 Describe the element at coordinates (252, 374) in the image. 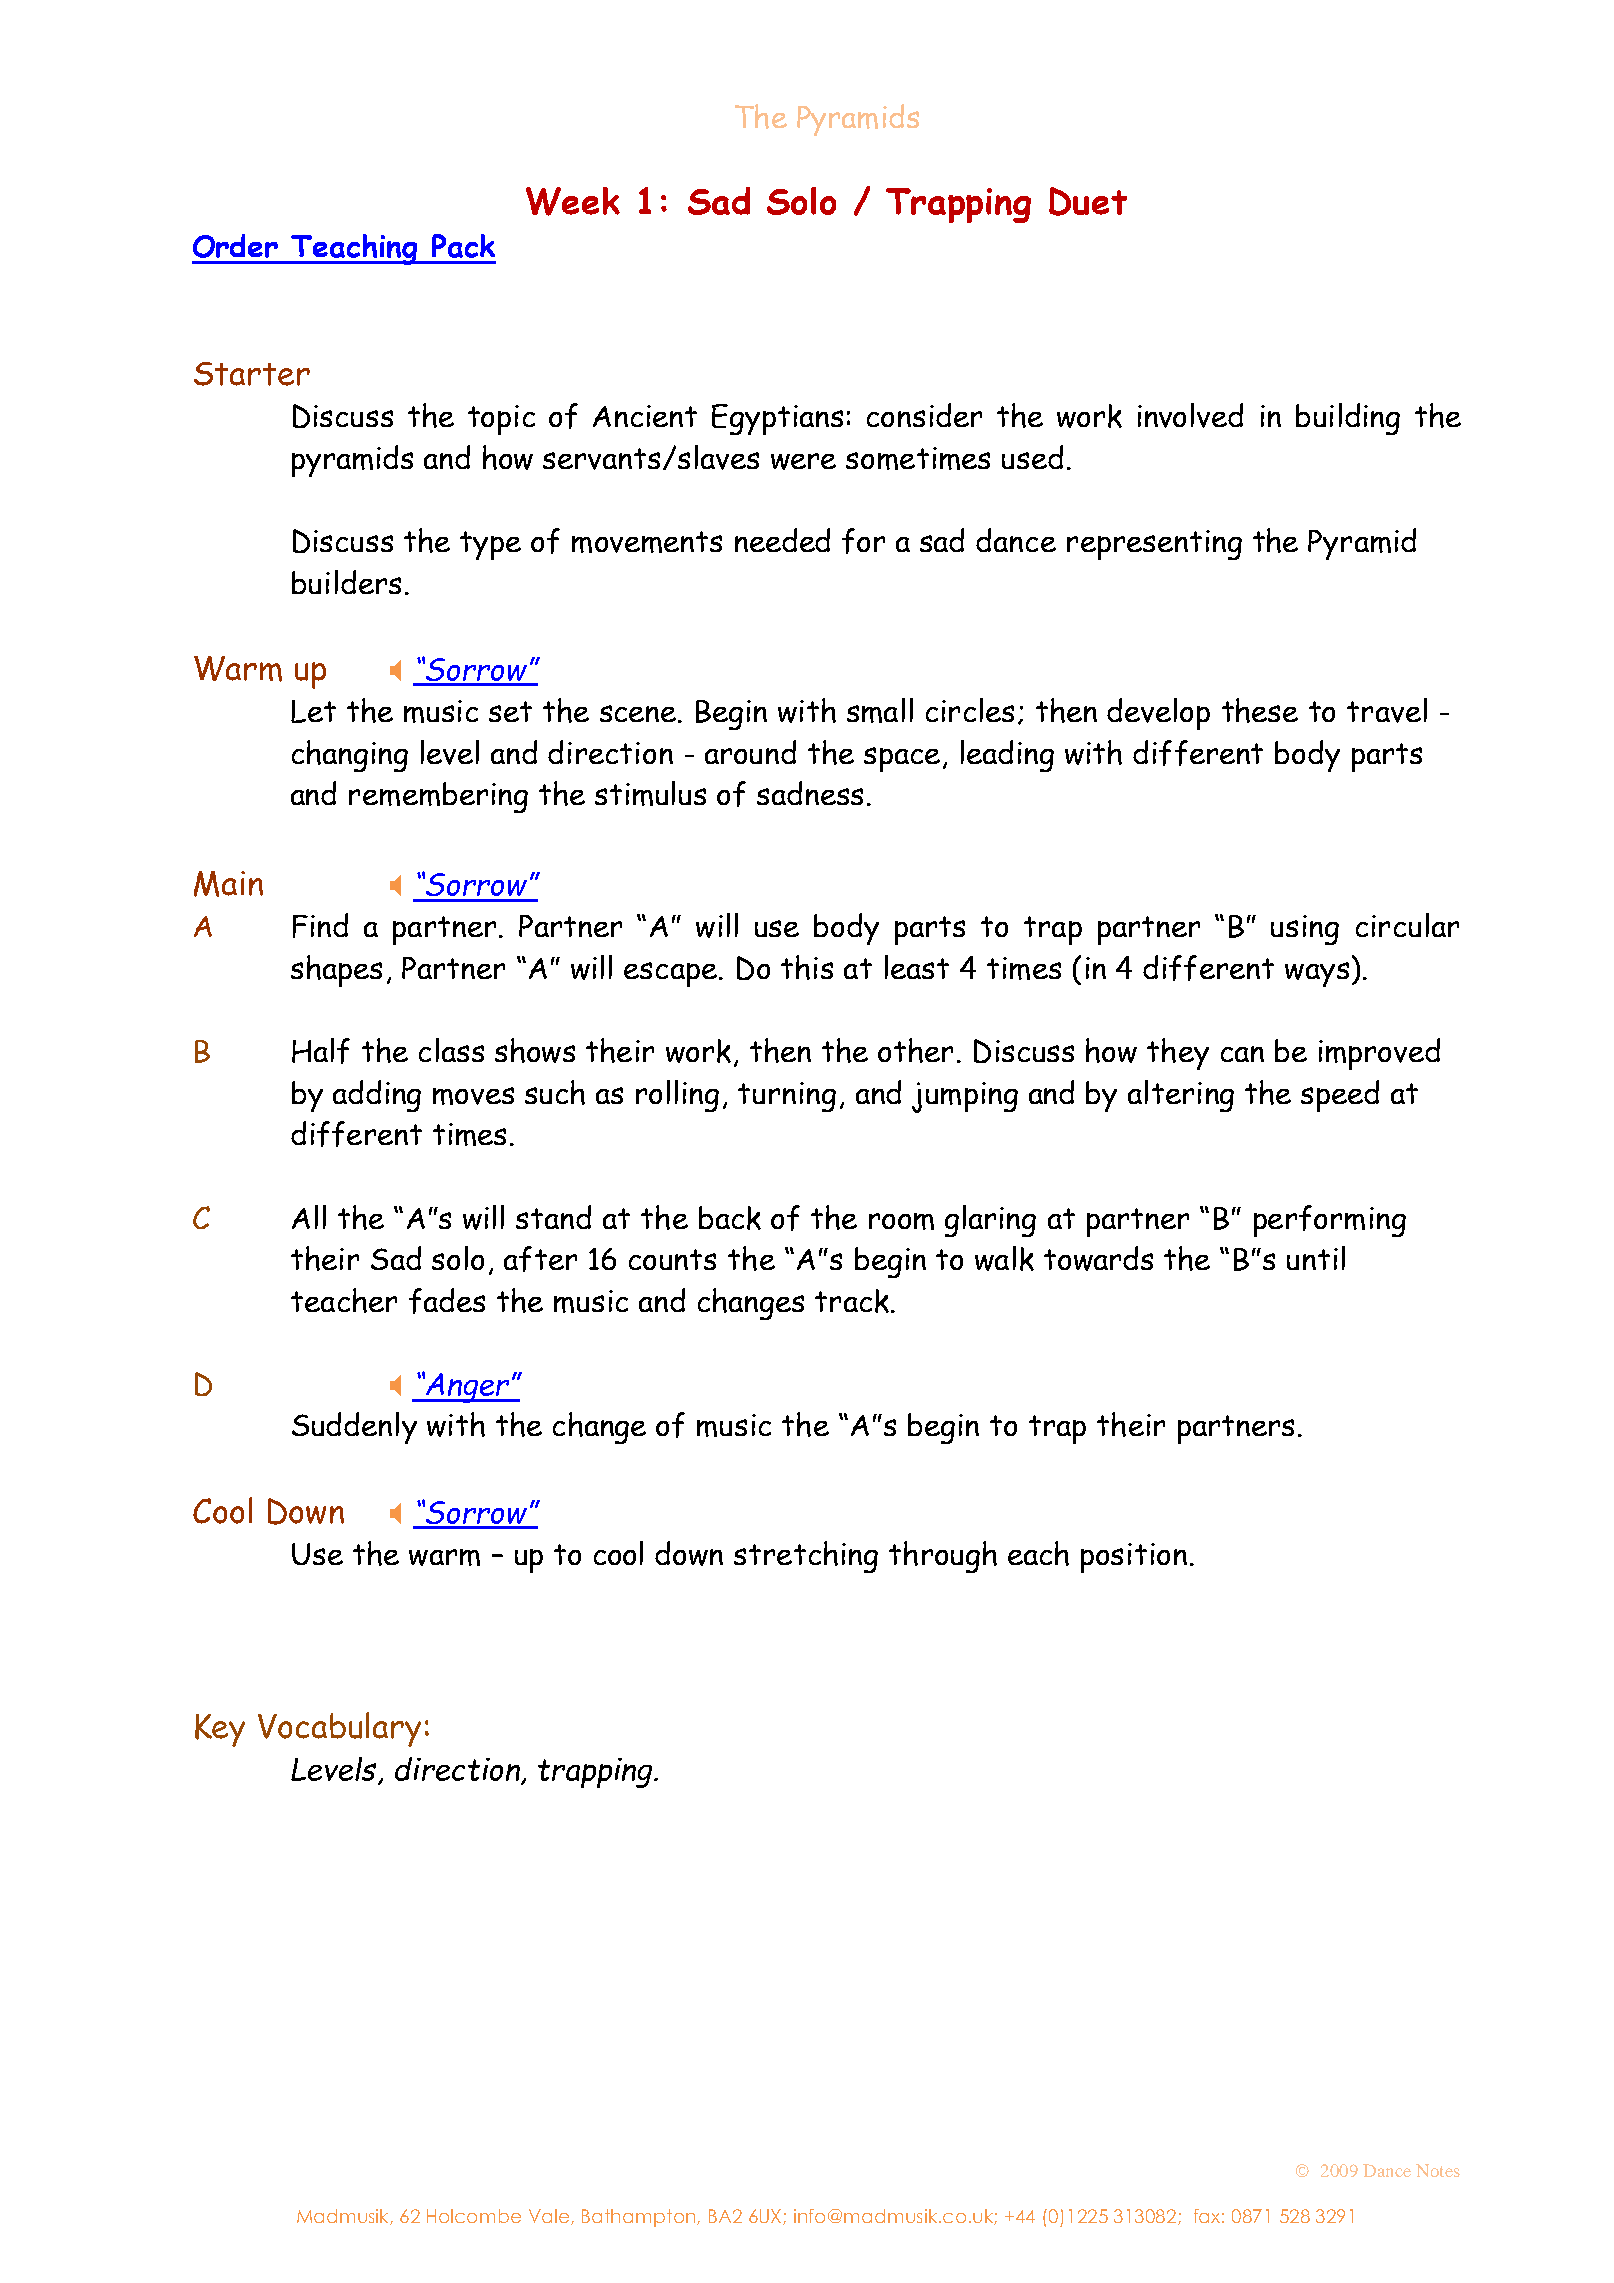

I see `Starter` at that location.
